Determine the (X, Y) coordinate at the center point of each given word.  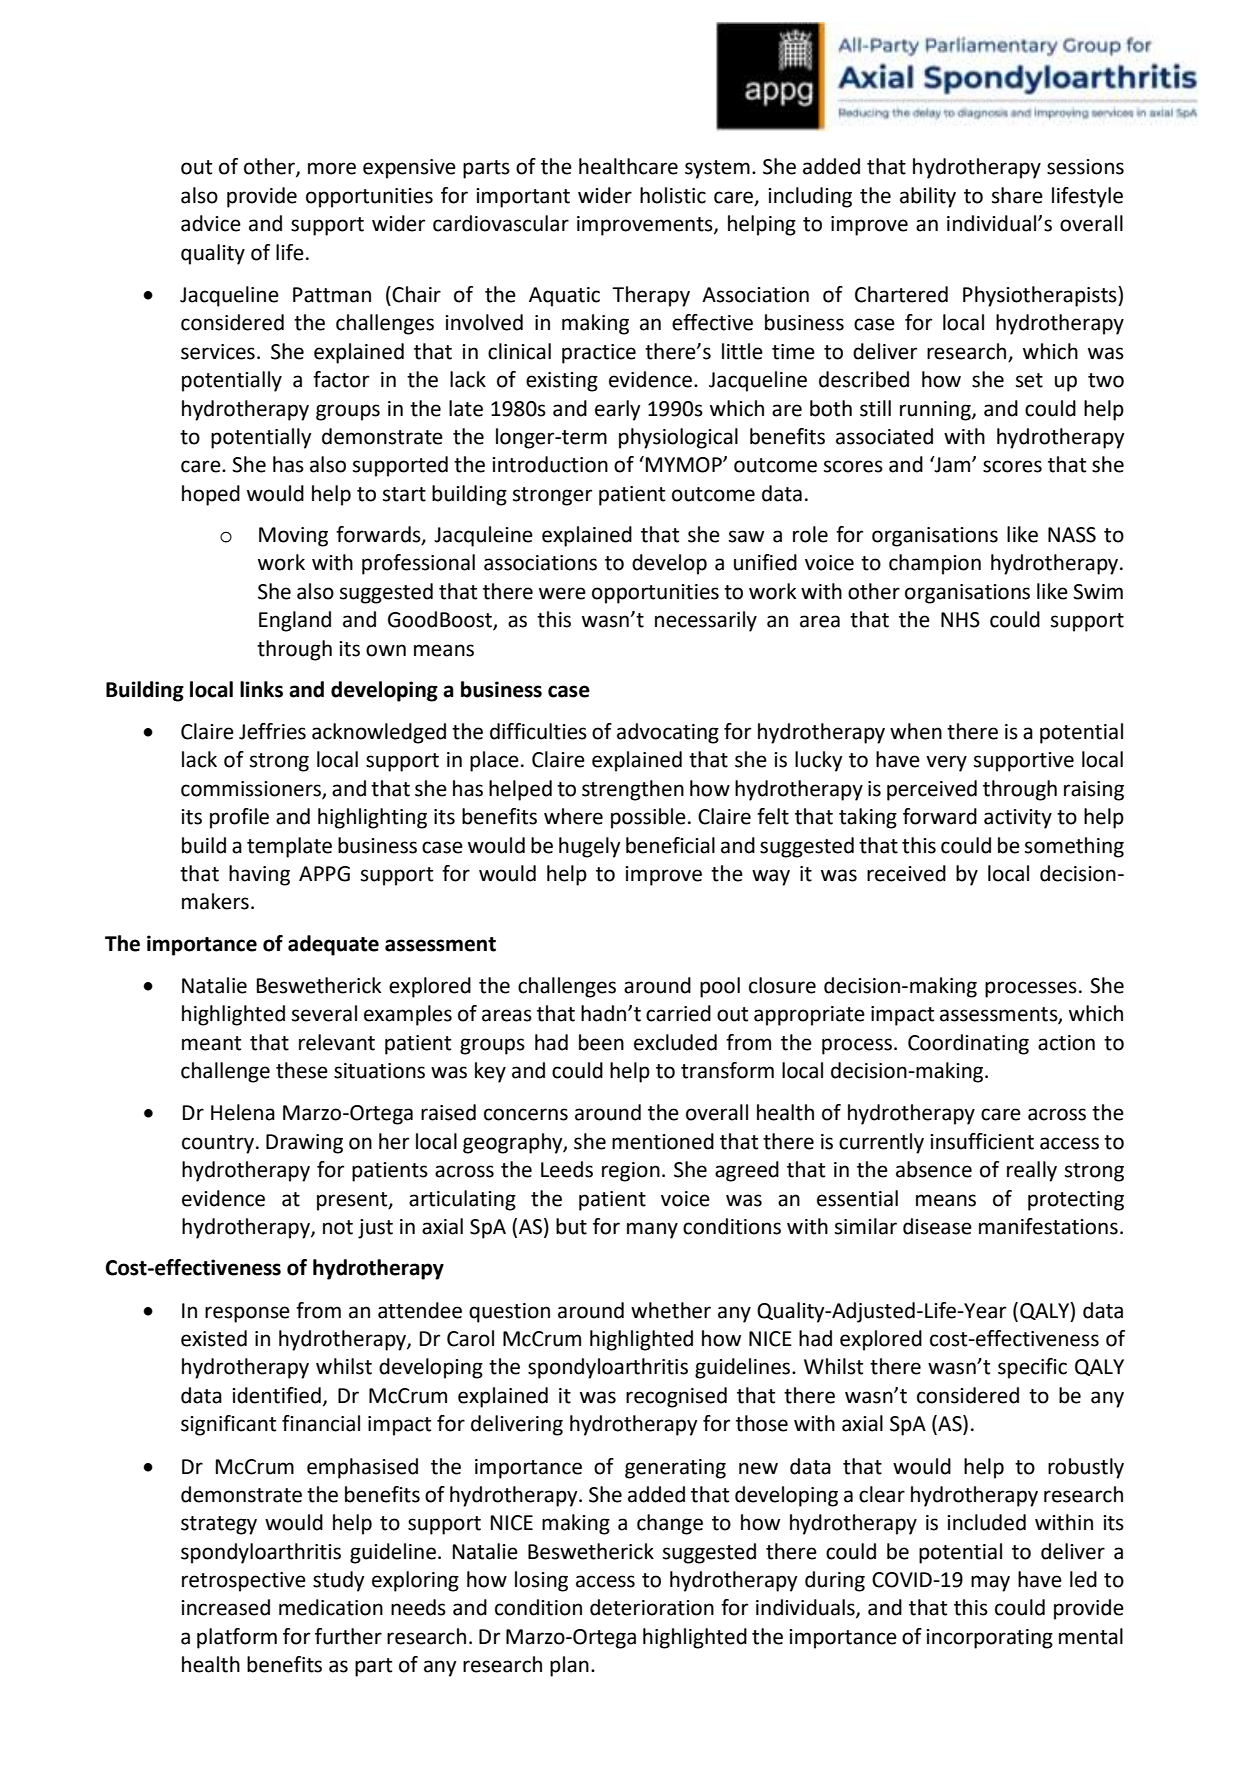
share (1017, 195)
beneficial (670, 845)
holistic (673, 195)
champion (935, 564)
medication (331, 1607)
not (338, 1227)
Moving (293, 537)
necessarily (706, 621)
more (332, 168)
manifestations (1048, 1226)
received (906, 873)
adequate (333, 945)
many (652, 1230)
